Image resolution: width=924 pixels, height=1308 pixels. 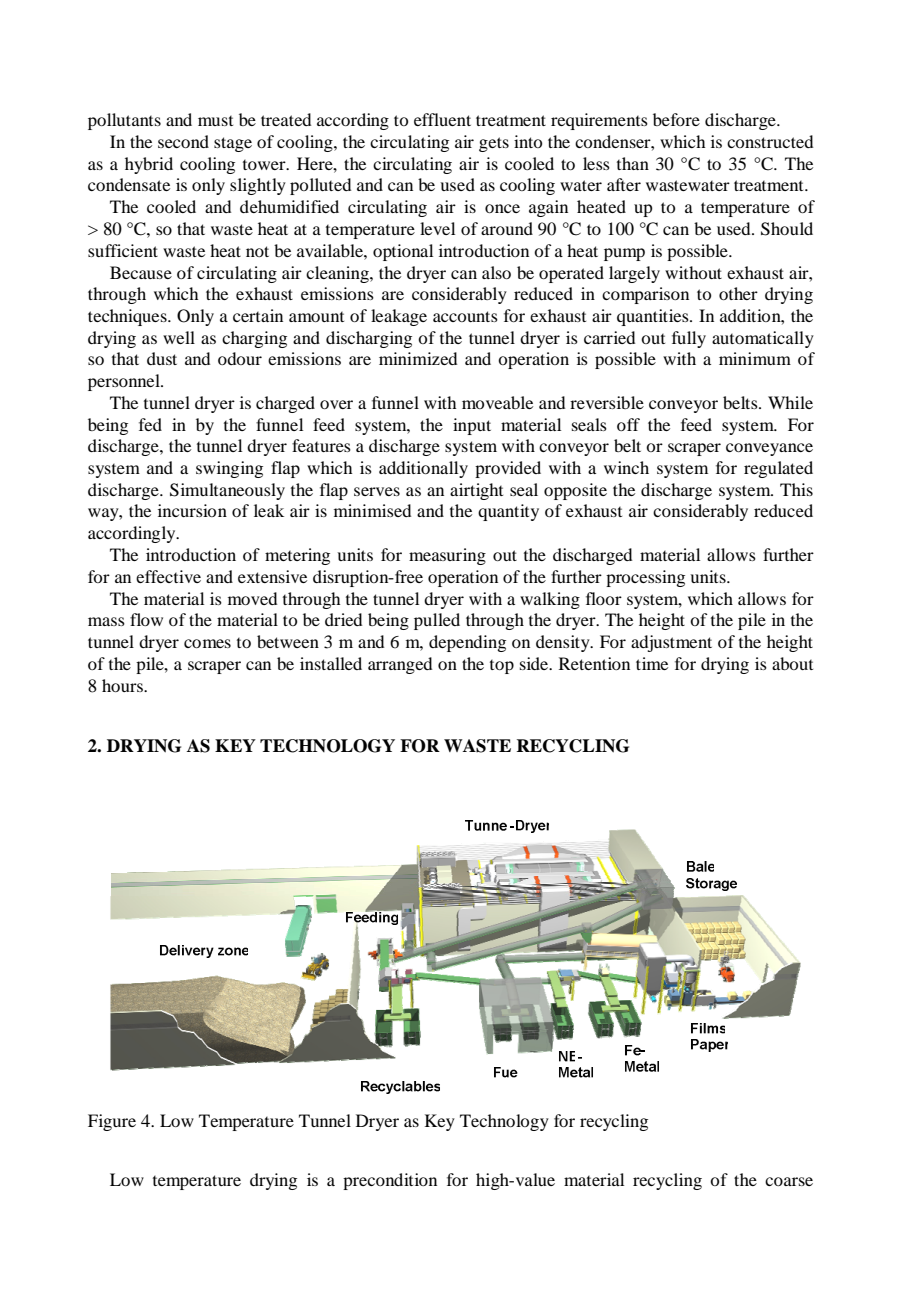 I want to click on depending, so click(x=467, y=643).
